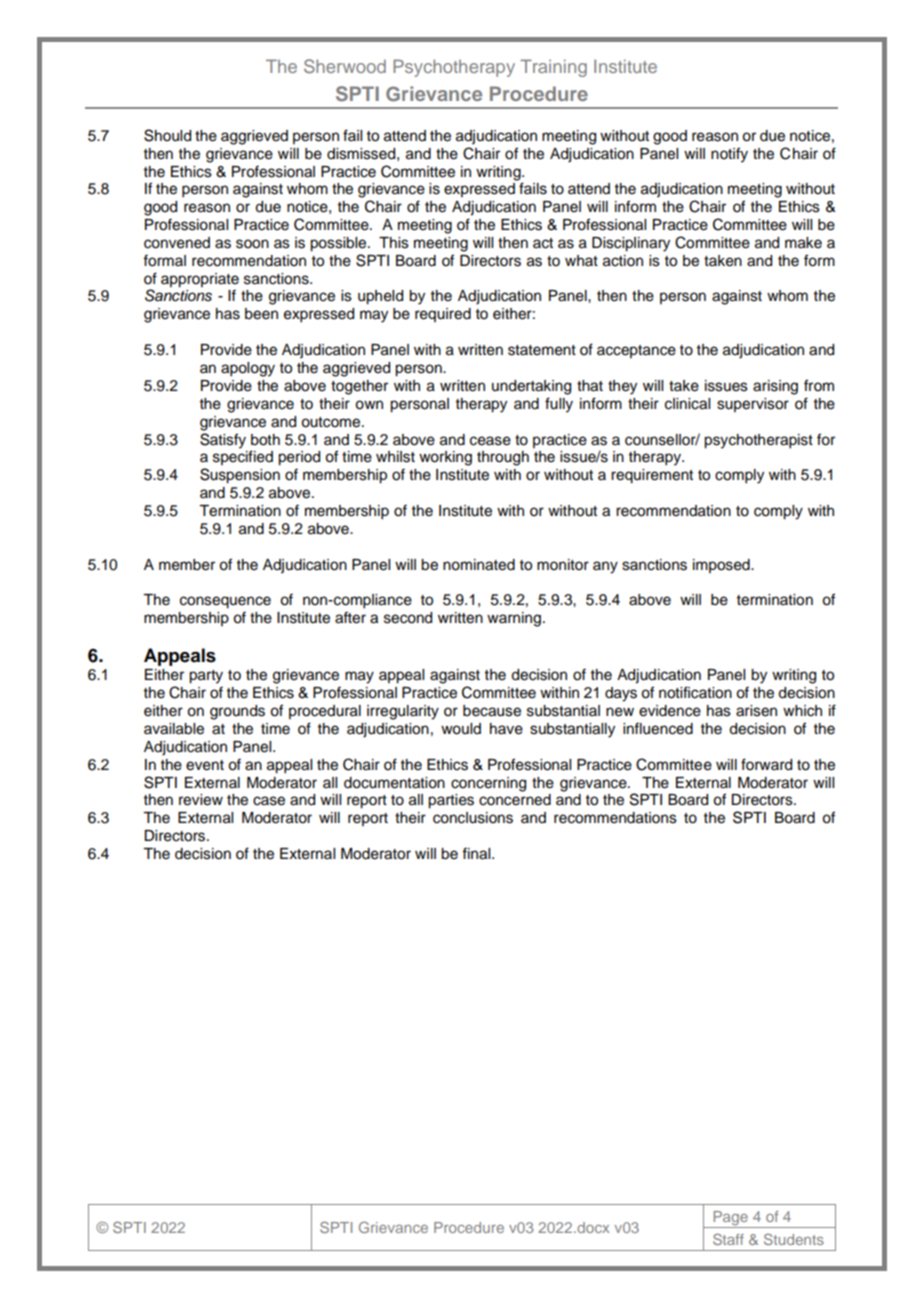  Describe the element at coordinates (729, 155) in the page. I see `notify` at that location.
